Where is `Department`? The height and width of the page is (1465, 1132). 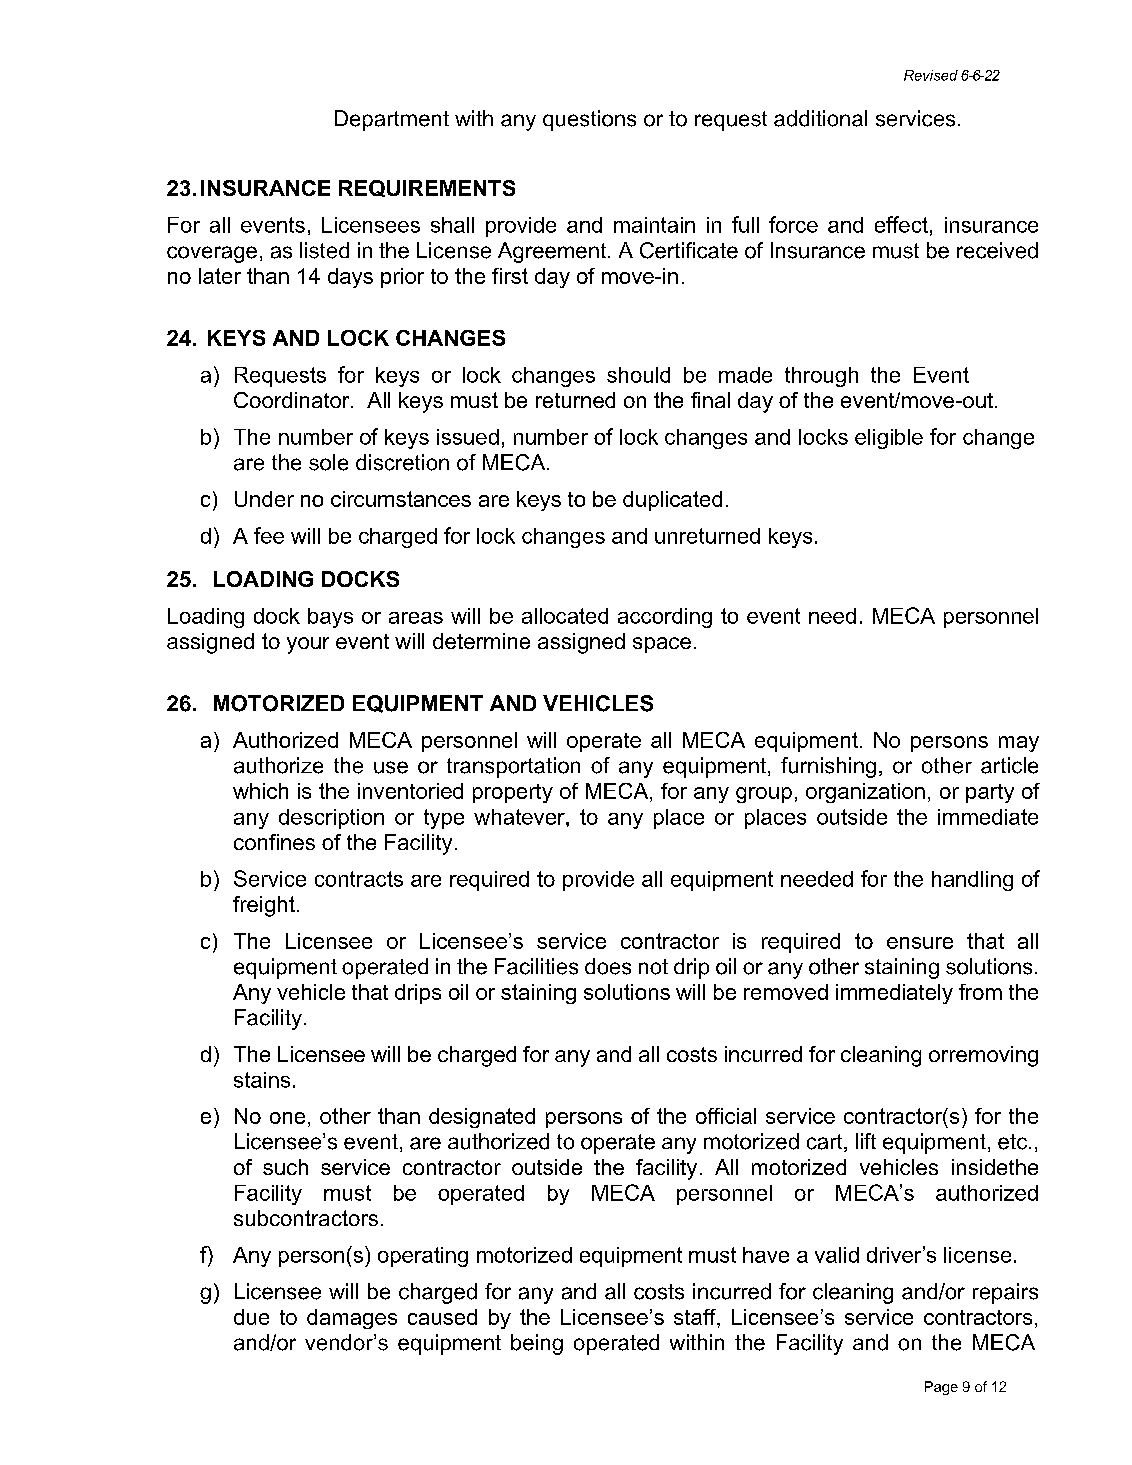 Department is located at coordinates (392, 120).
